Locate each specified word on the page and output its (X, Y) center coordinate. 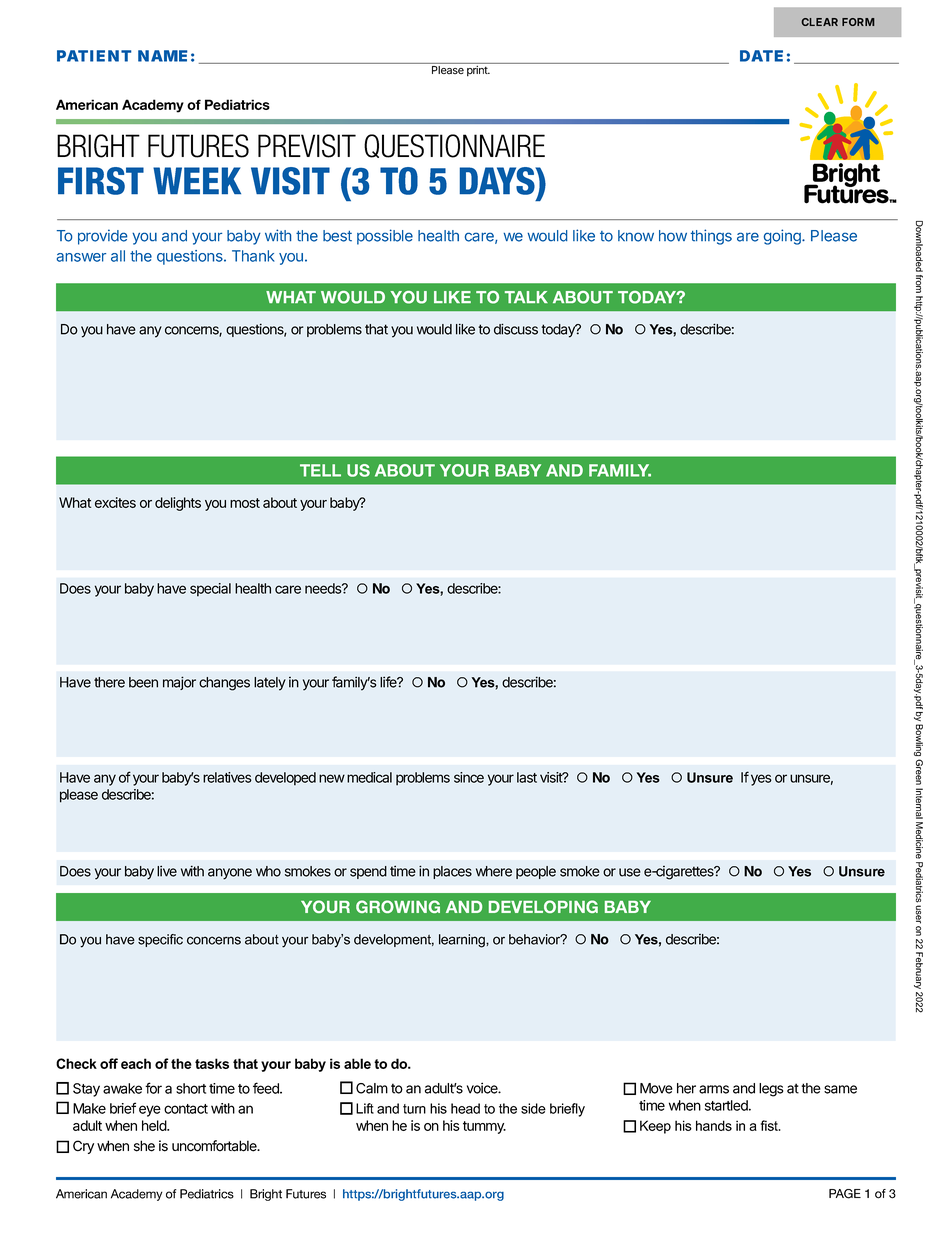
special (210, 590)
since (469, 777)
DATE (761, 56)
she (144, 1146)
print (478, 71)
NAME (162, 56)
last (527, 777)
